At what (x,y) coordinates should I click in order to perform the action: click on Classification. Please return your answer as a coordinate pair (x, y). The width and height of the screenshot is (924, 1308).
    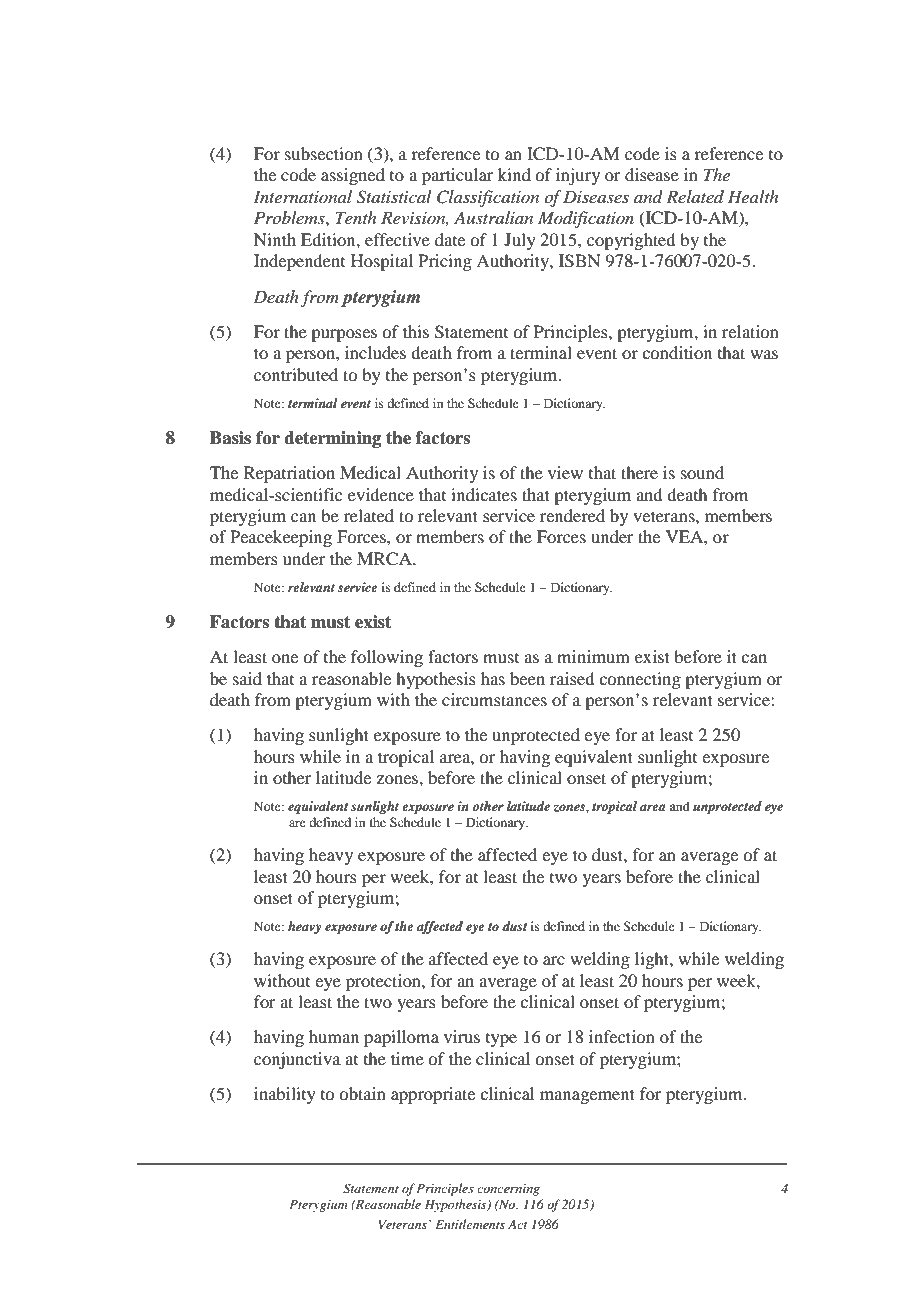
    Looking at the image, I should click on (488, 198).
